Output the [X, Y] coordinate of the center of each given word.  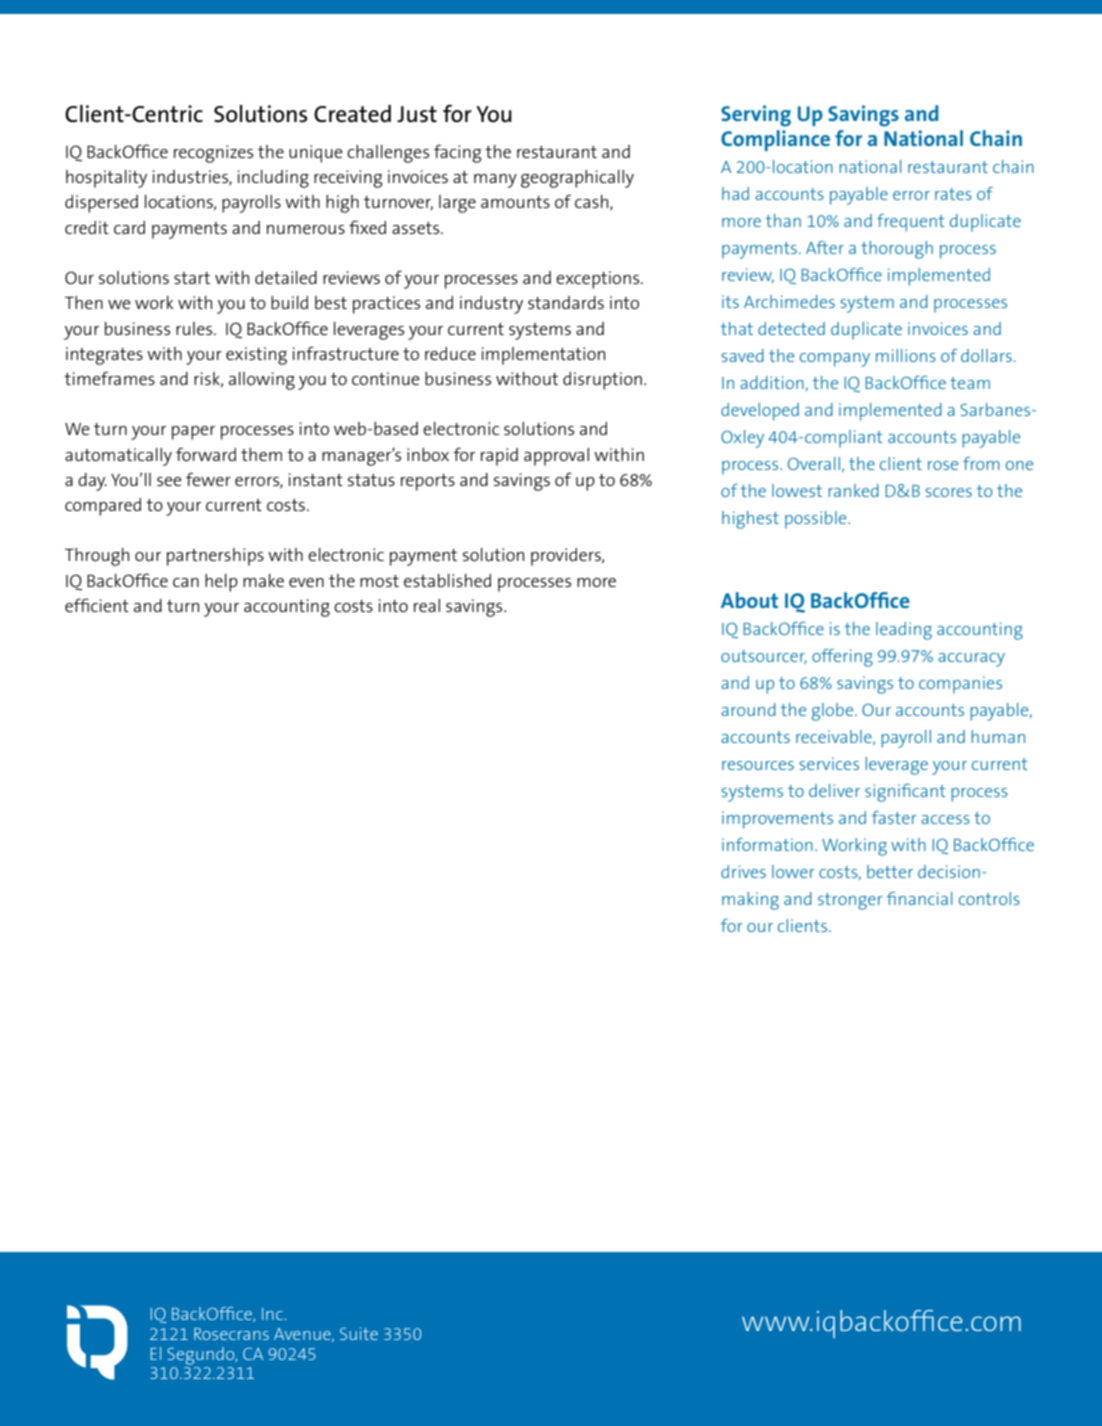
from [981, 463]
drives [743, 871]
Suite [359, 1333]
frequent [911, 223]
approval [556, 457]
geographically [577, 179]
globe [834, 712]
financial [919, 898]
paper [193, 433]
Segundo [202, 1356]
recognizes [213, 154]
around [748, 709]
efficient [97, 605]
